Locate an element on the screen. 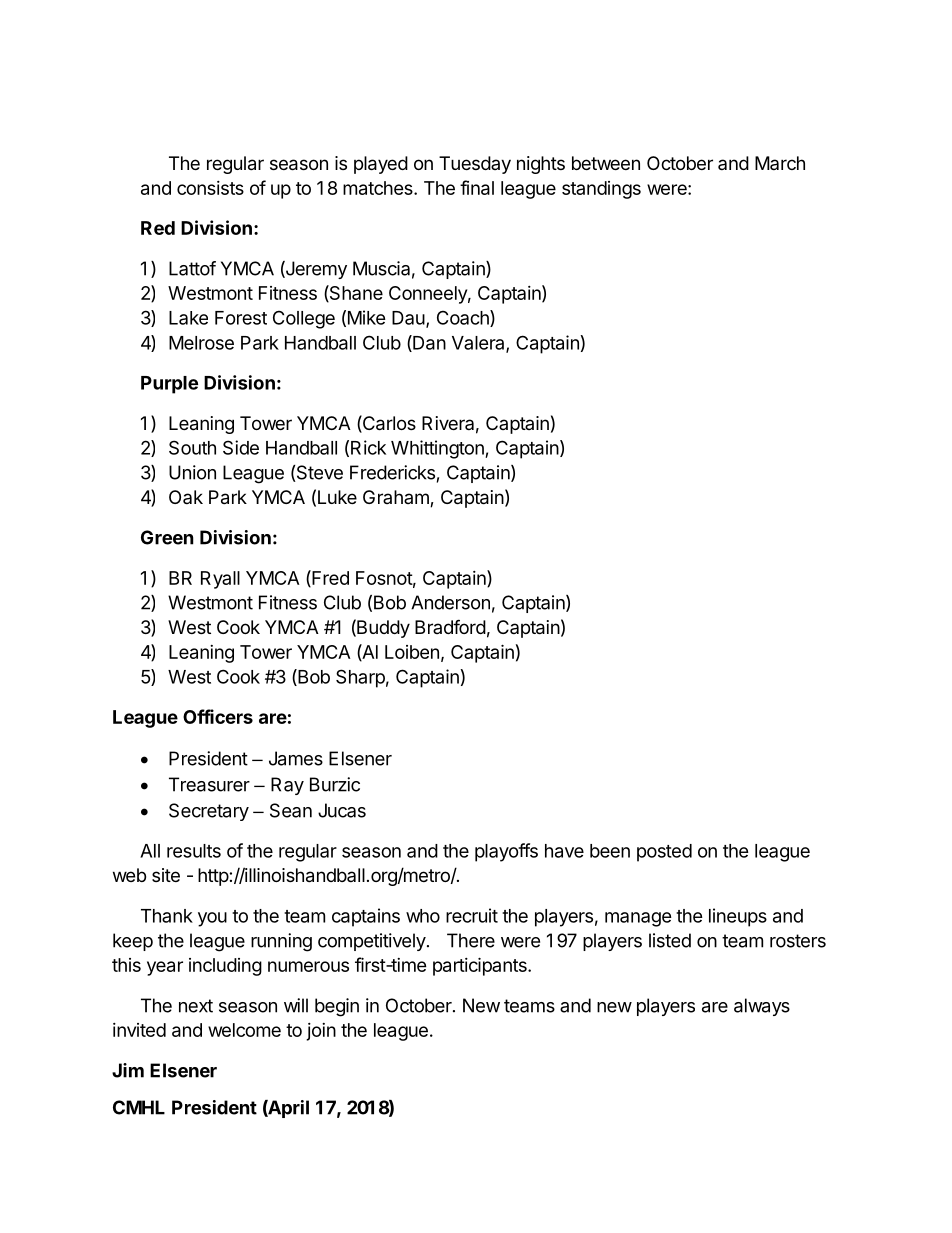  Valera is located at coordinates (479, 344).
